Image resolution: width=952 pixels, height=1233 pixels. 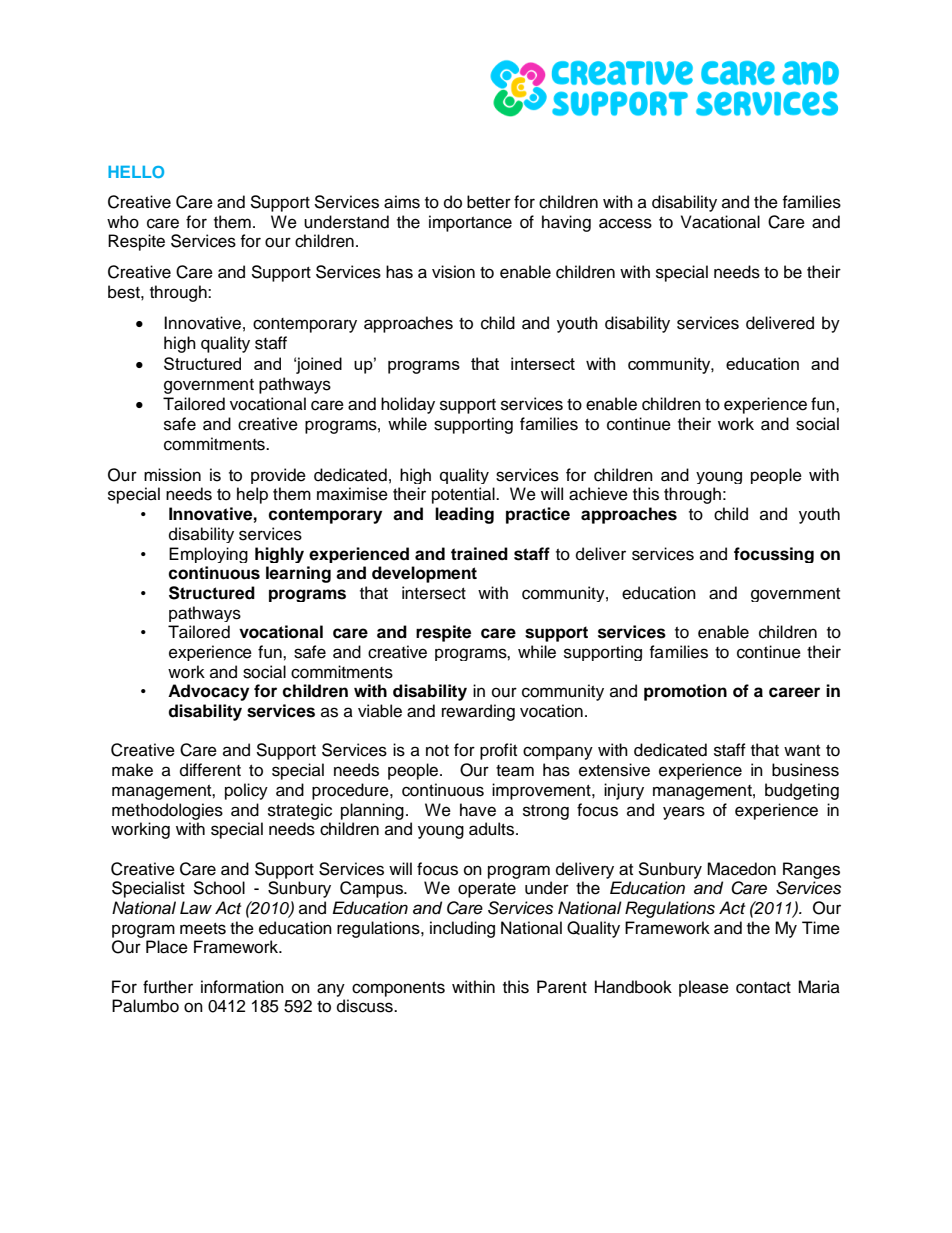 What do you see at coordinates (598, 494) in the page?
I see `achieve` at bounding box center [598, 494].
